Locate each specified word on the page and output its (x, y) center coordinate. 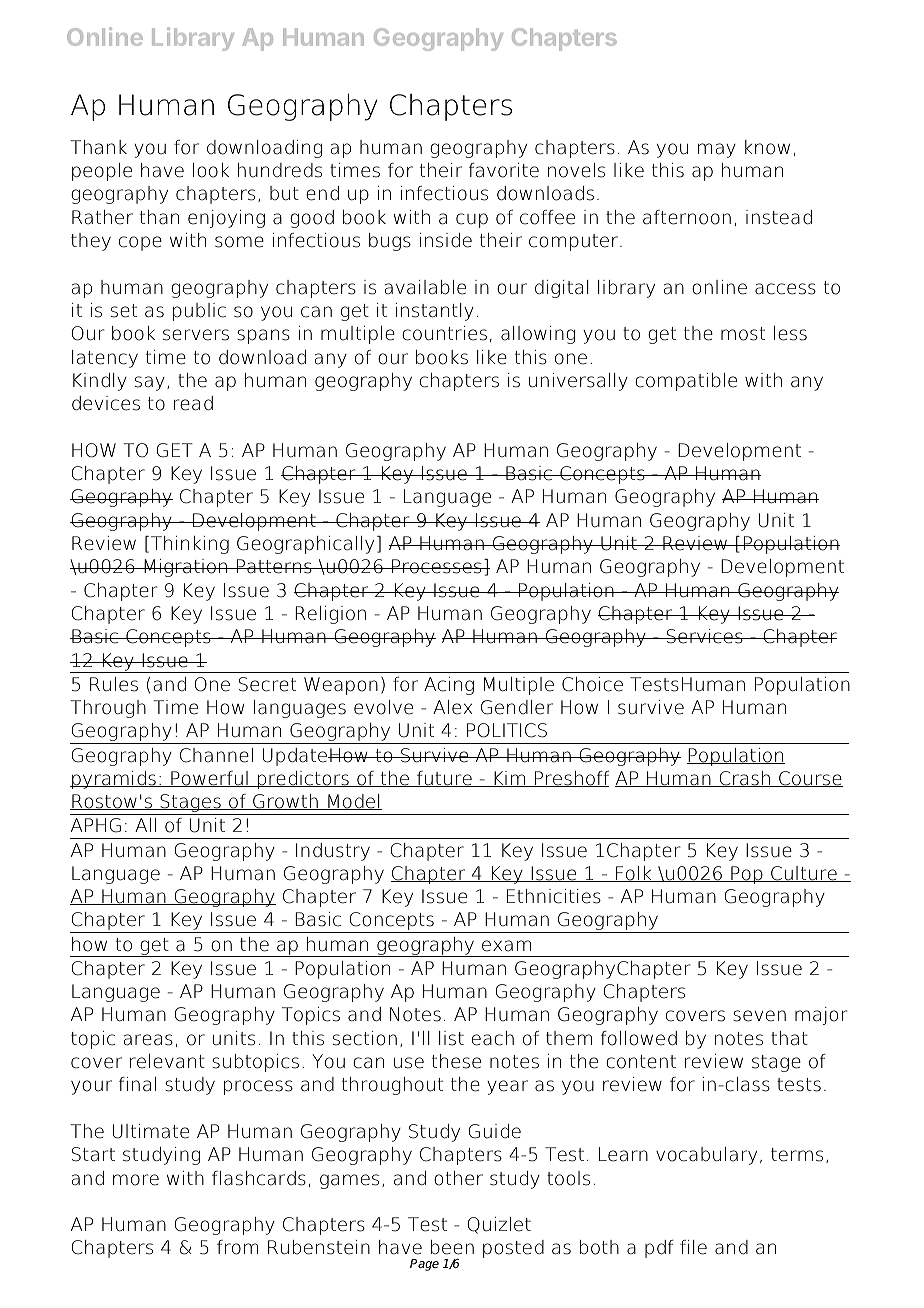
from (237, 1247)
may (717, 150)
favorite (504, 170)
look (211, 170)
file (693, 1247)
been (452, 1247)
